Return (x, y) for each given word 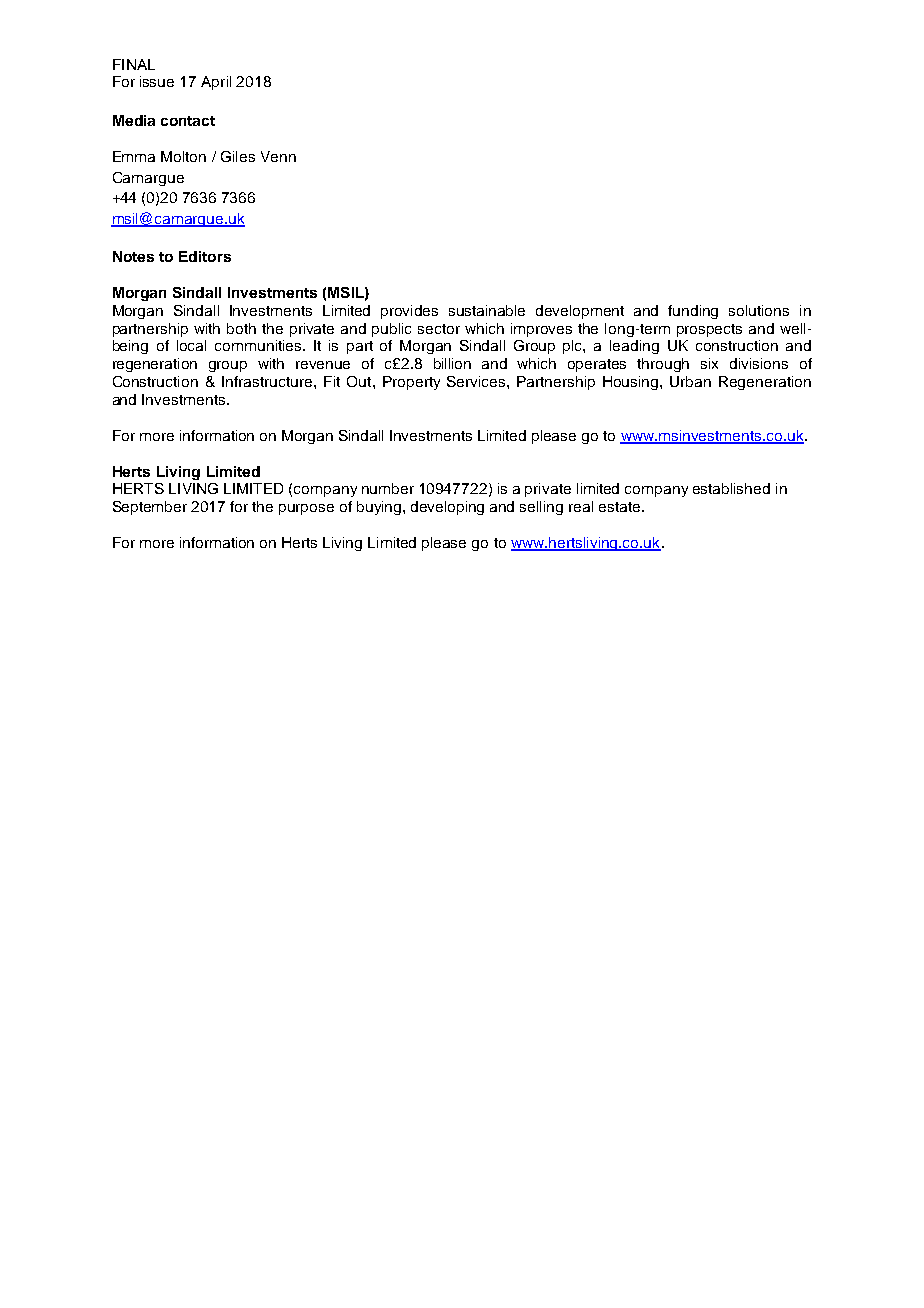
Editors (205, 256)
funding (693, 312)
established (731, 488)
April (216, 83)
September (150, 508)
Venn (278, 156)
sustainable (487, 310)
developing (447, 508)
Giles (238, 156)
